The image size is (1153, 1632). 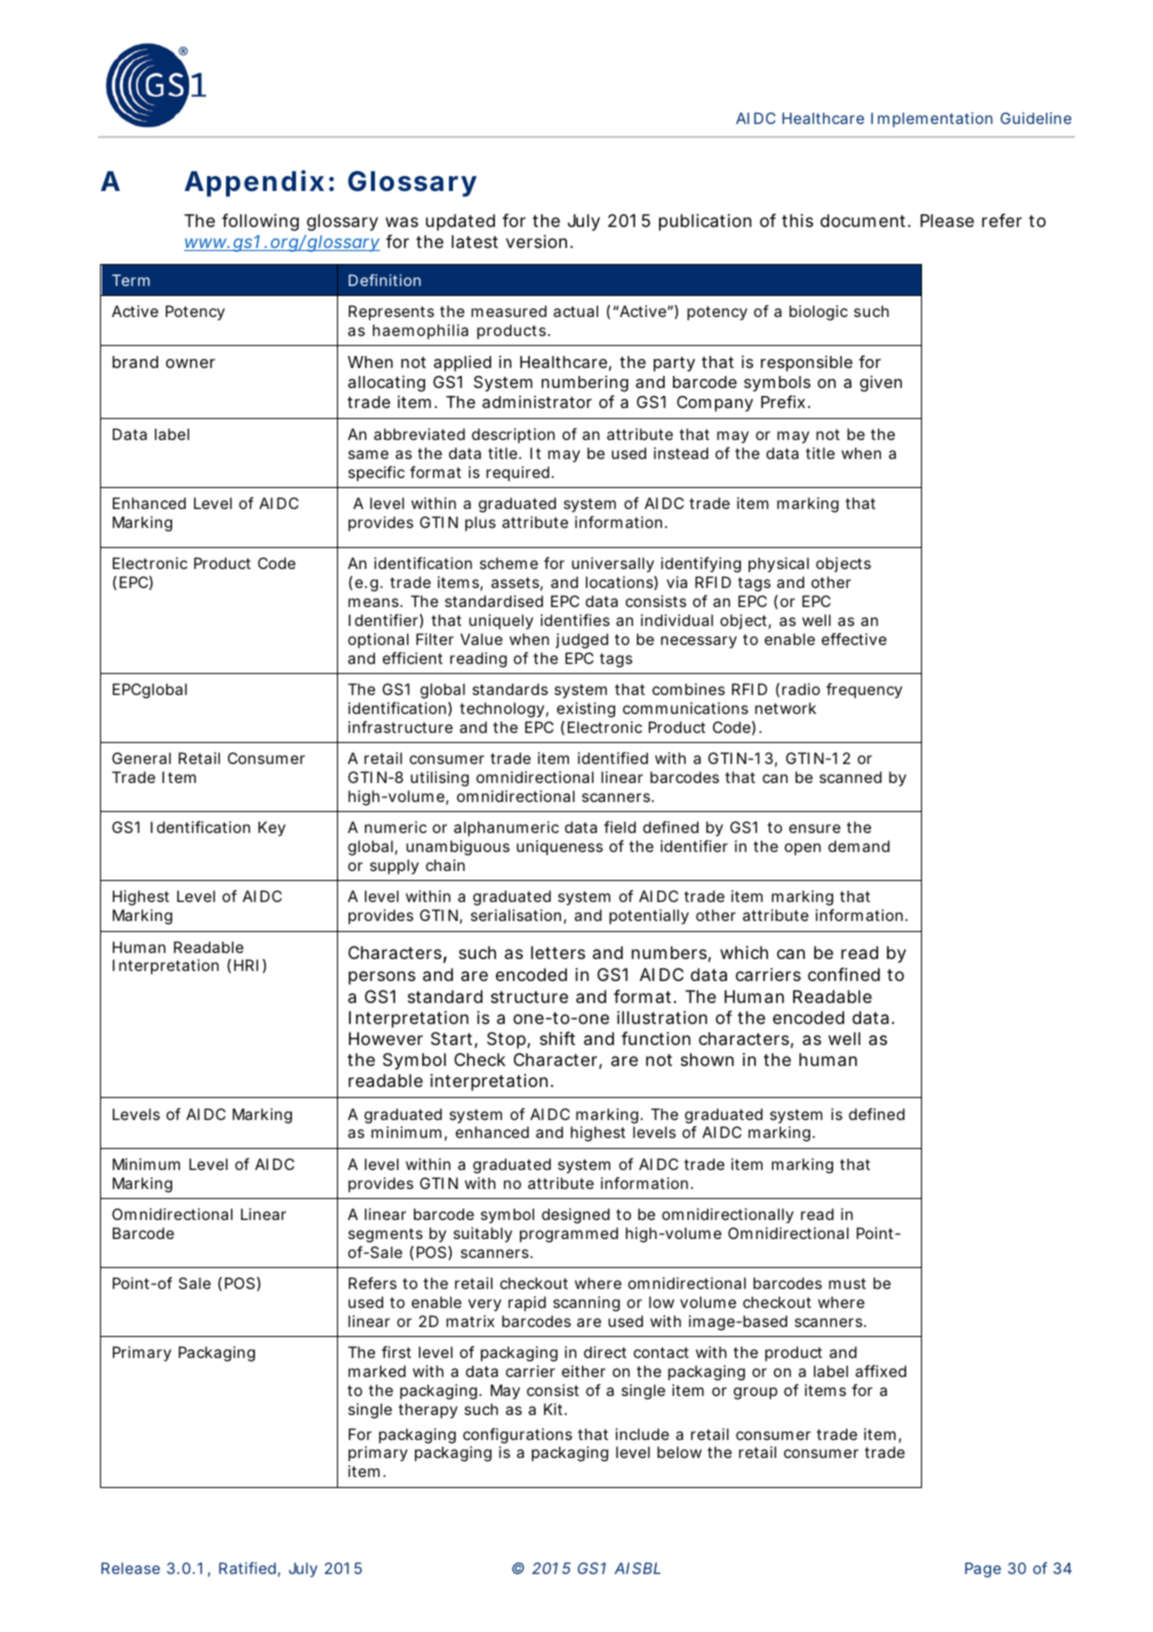 What do you see at coordinates (560, 847) in the screenshot?
I see `uniqueness` at bounding box center [560, 847].
